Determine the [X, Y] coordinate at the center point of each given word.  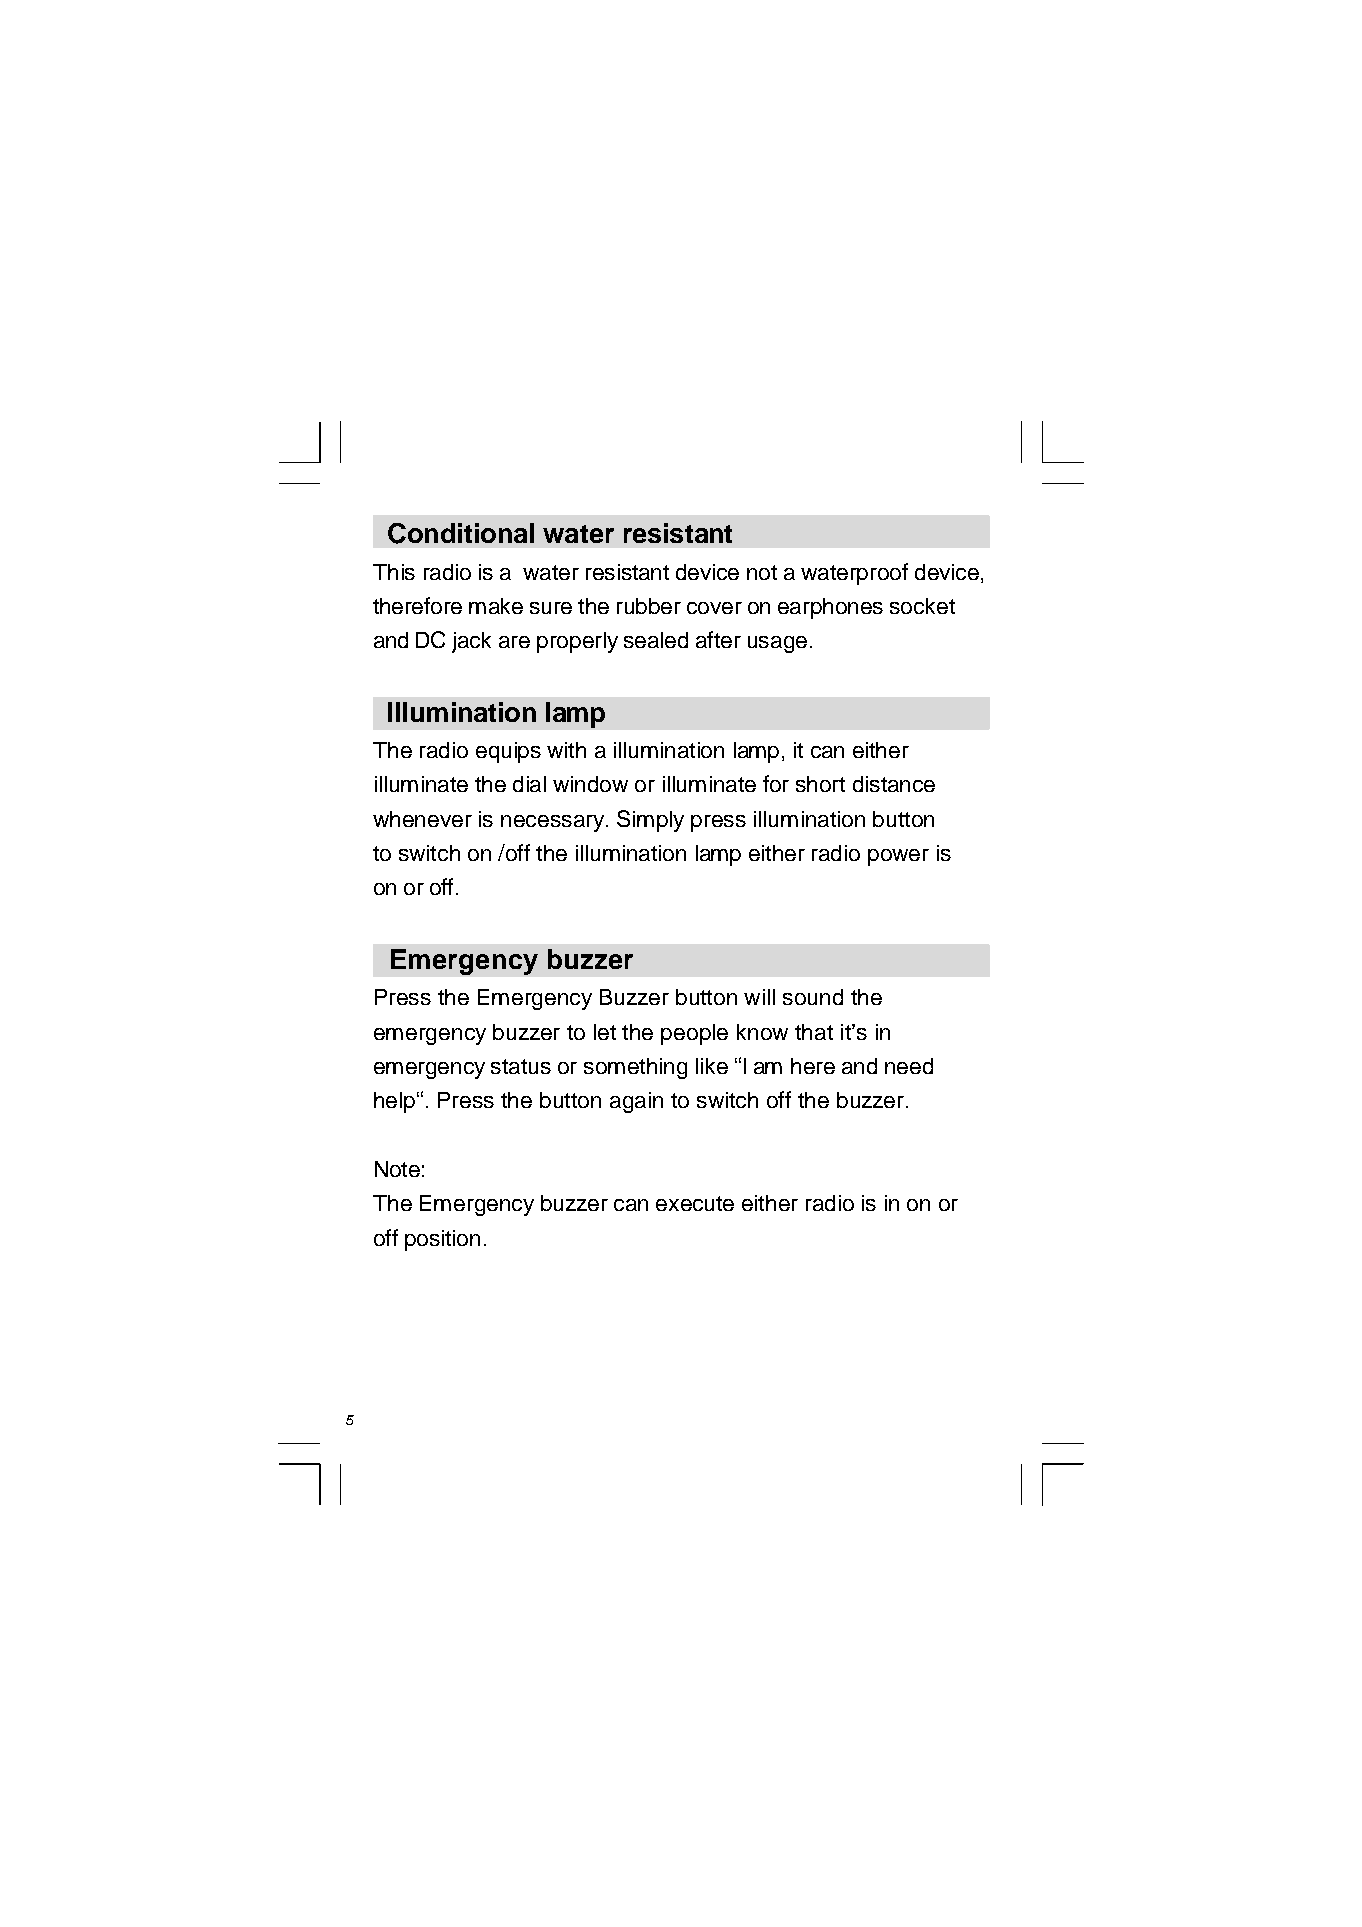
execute [695, 1203]
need [909, 1066]
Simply [650, 821]
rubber [649, 606]
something [635, 1068]
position [442, 1240]
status [521, 1066]
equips [508, 752]
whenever [422, 819]
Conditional [461, 533]
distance [894, 784]
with [566, 750]
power [898, 857]
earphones [830, 608]
